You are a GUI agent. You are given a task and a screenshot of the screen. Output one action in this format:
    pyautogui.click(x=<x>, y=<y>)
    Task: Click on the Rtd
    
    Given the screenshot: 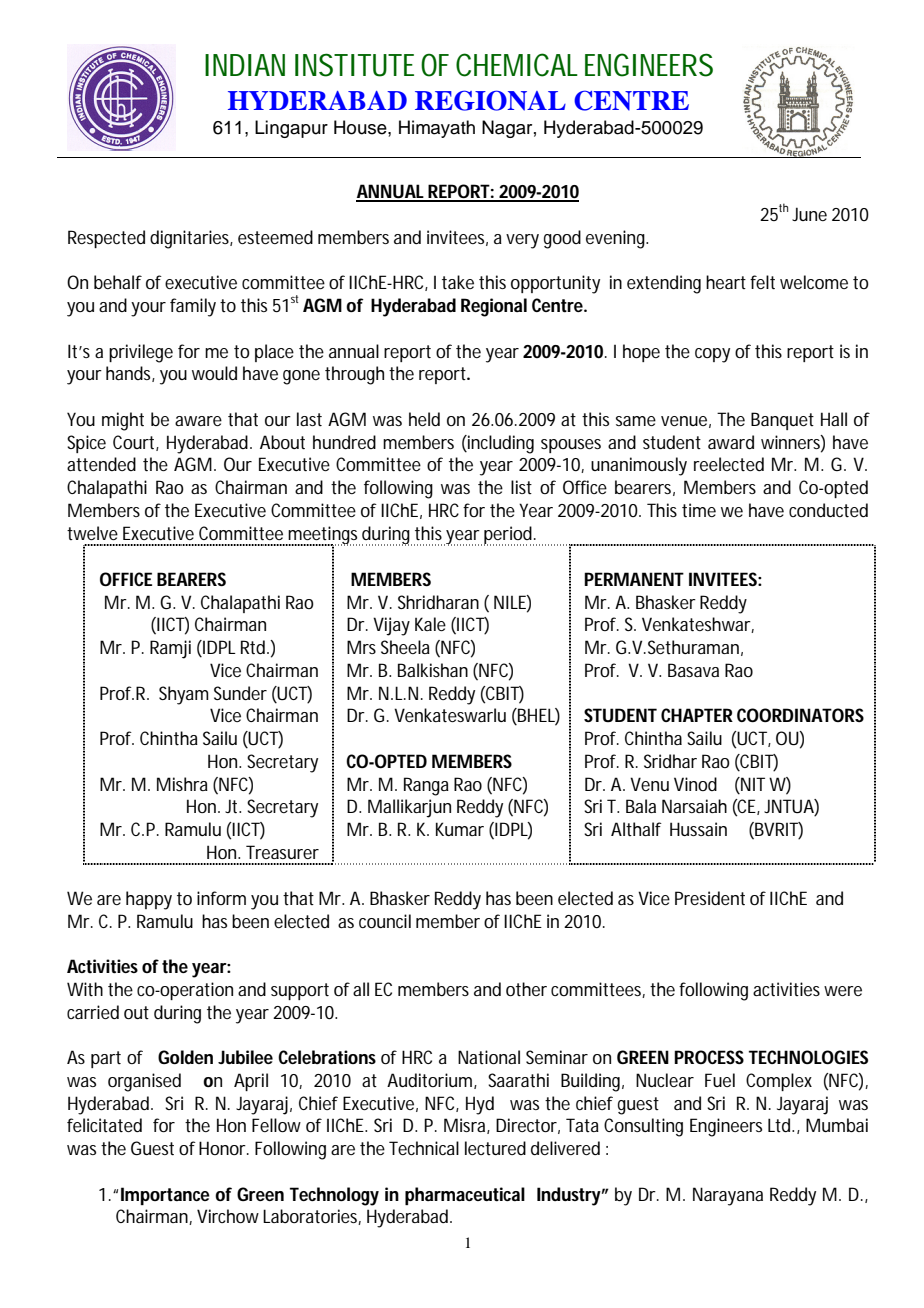 What is the action you would take?
    pyautogui.click(x=254, y=647)
